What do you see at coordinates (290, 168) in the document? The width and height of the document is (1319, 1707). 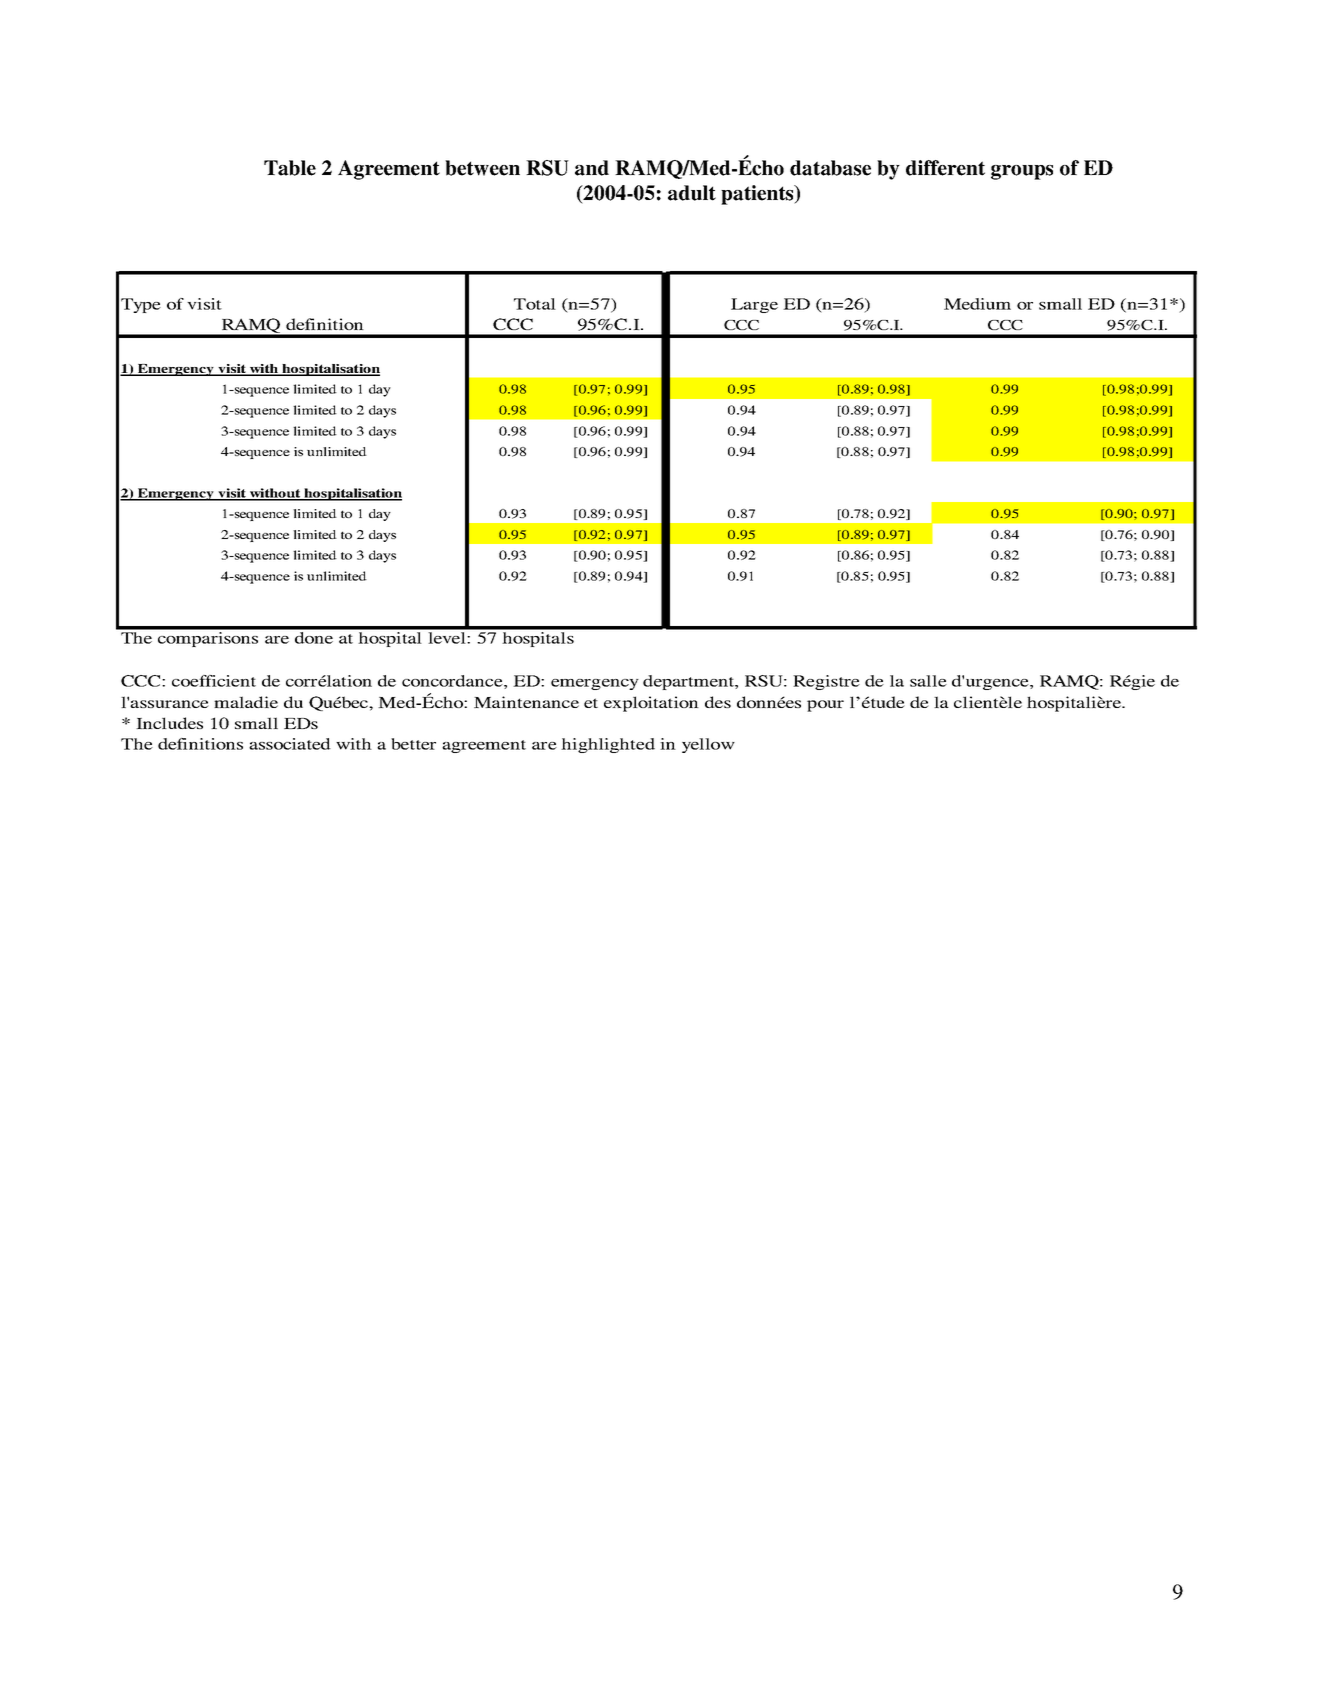 I see `Table` at bounding box center [290, 168].
